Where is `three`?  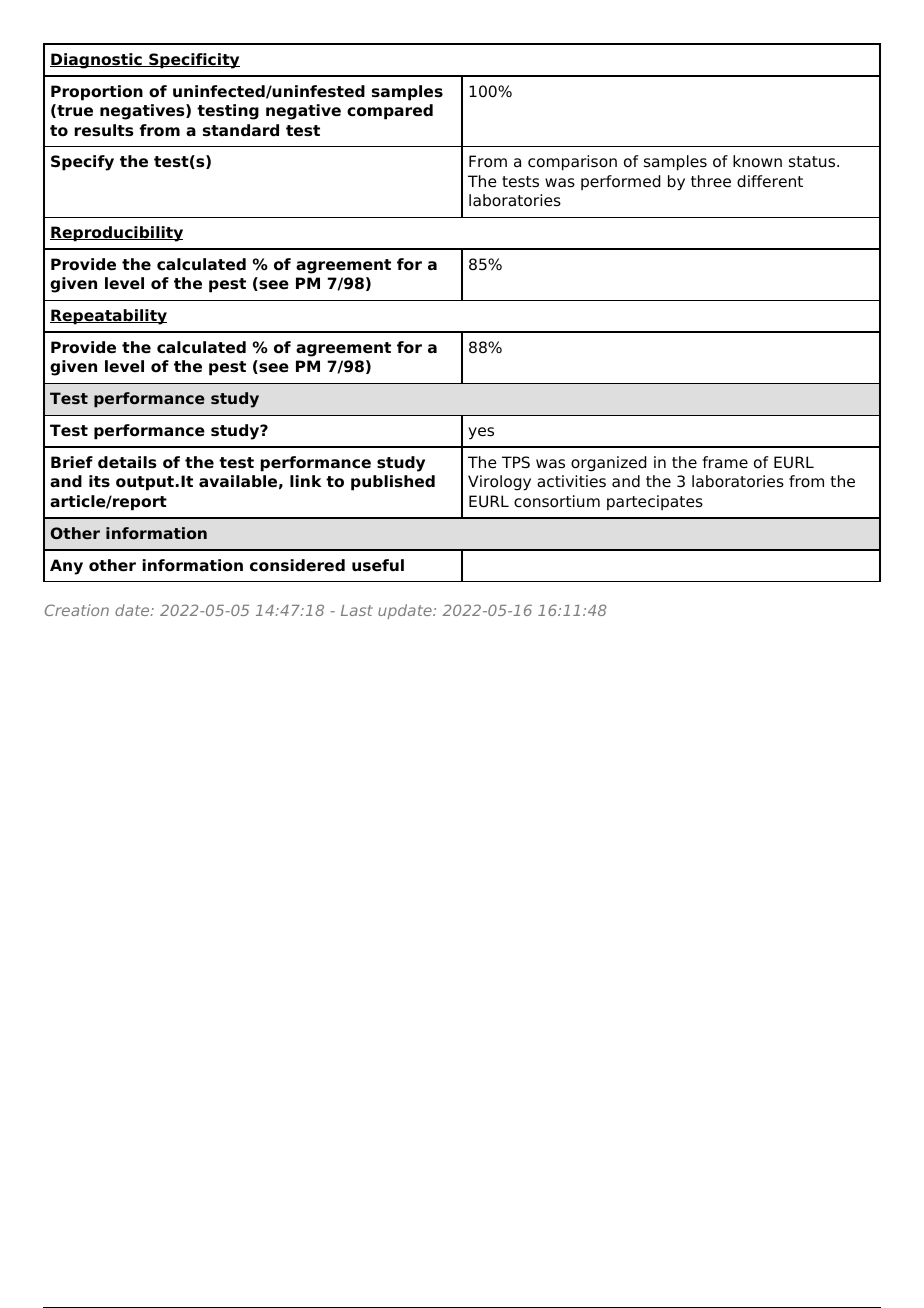 three is located at coordinates (711, 181).
